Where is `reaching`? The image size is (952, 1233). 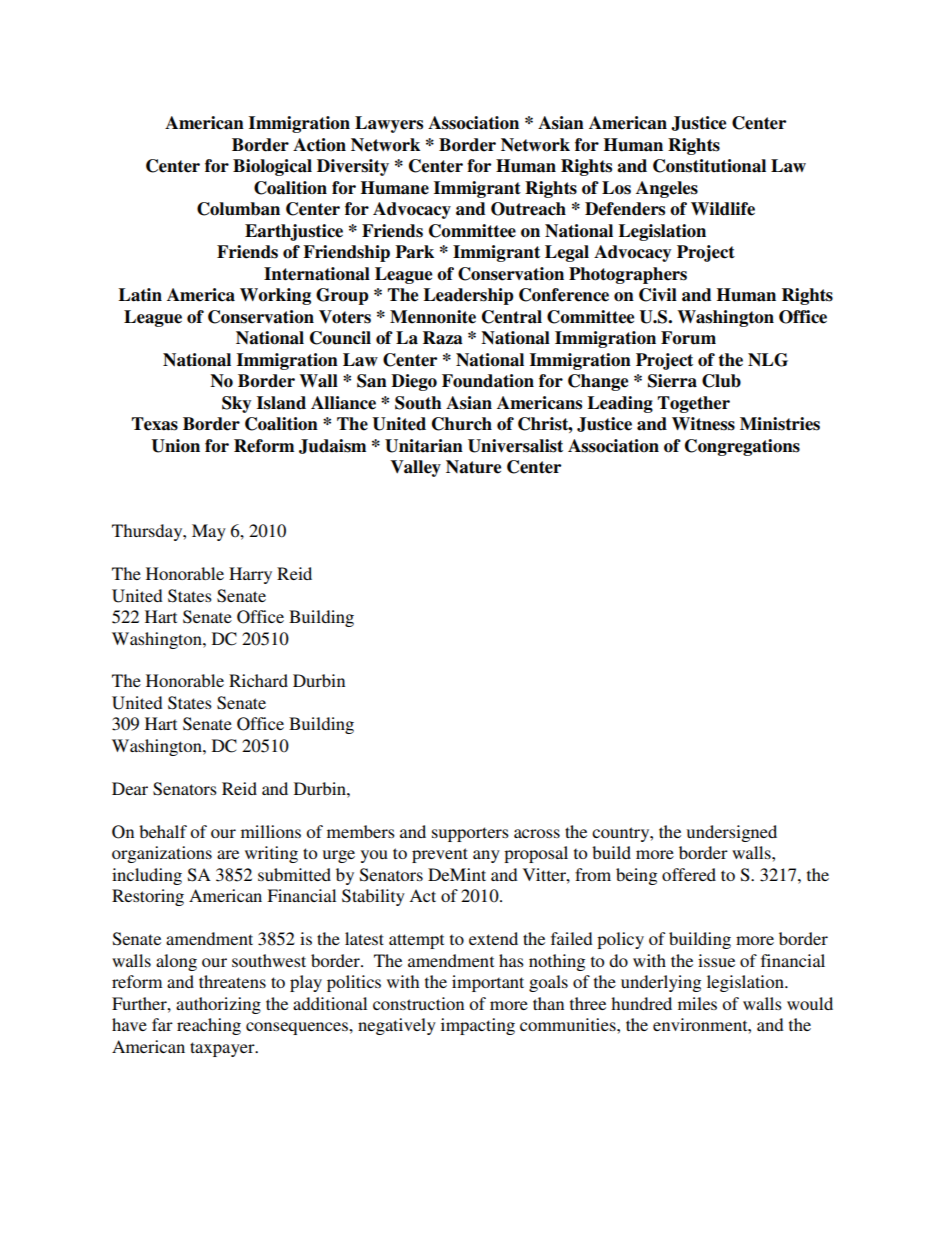
reaching is located at coordinates (209, 1026).
